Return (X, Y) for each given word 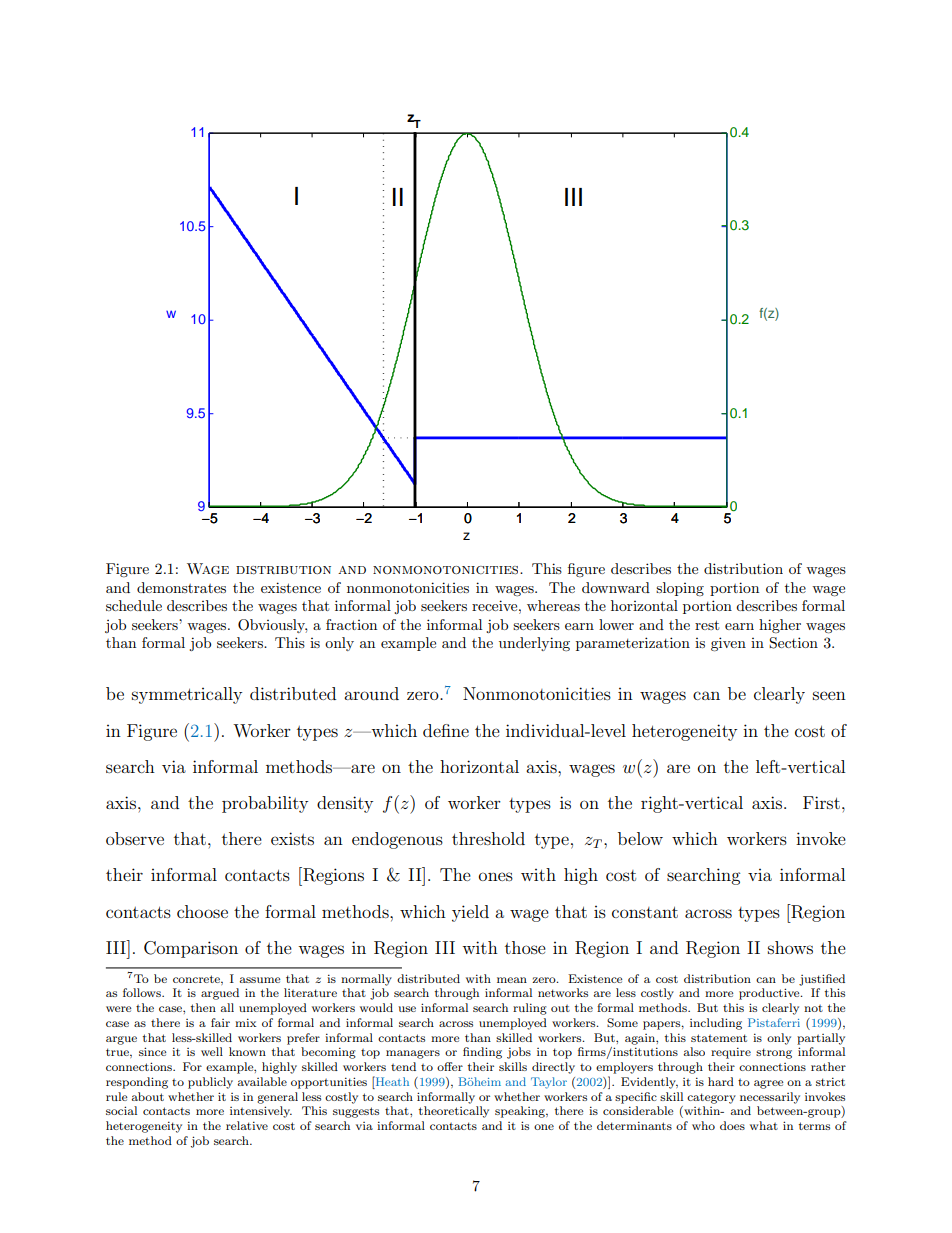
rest (707, 625)
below (640, 838)
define (446, 730)
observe (135, 838)
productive (770, 994)
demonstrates (181, 587)
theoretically (454, 1112)
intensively (261, 1112)
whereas (553, 605)
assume (260, 980)
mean (512, 980)
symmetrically (187, 695)
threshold (488, 838)
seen (829, 695)
